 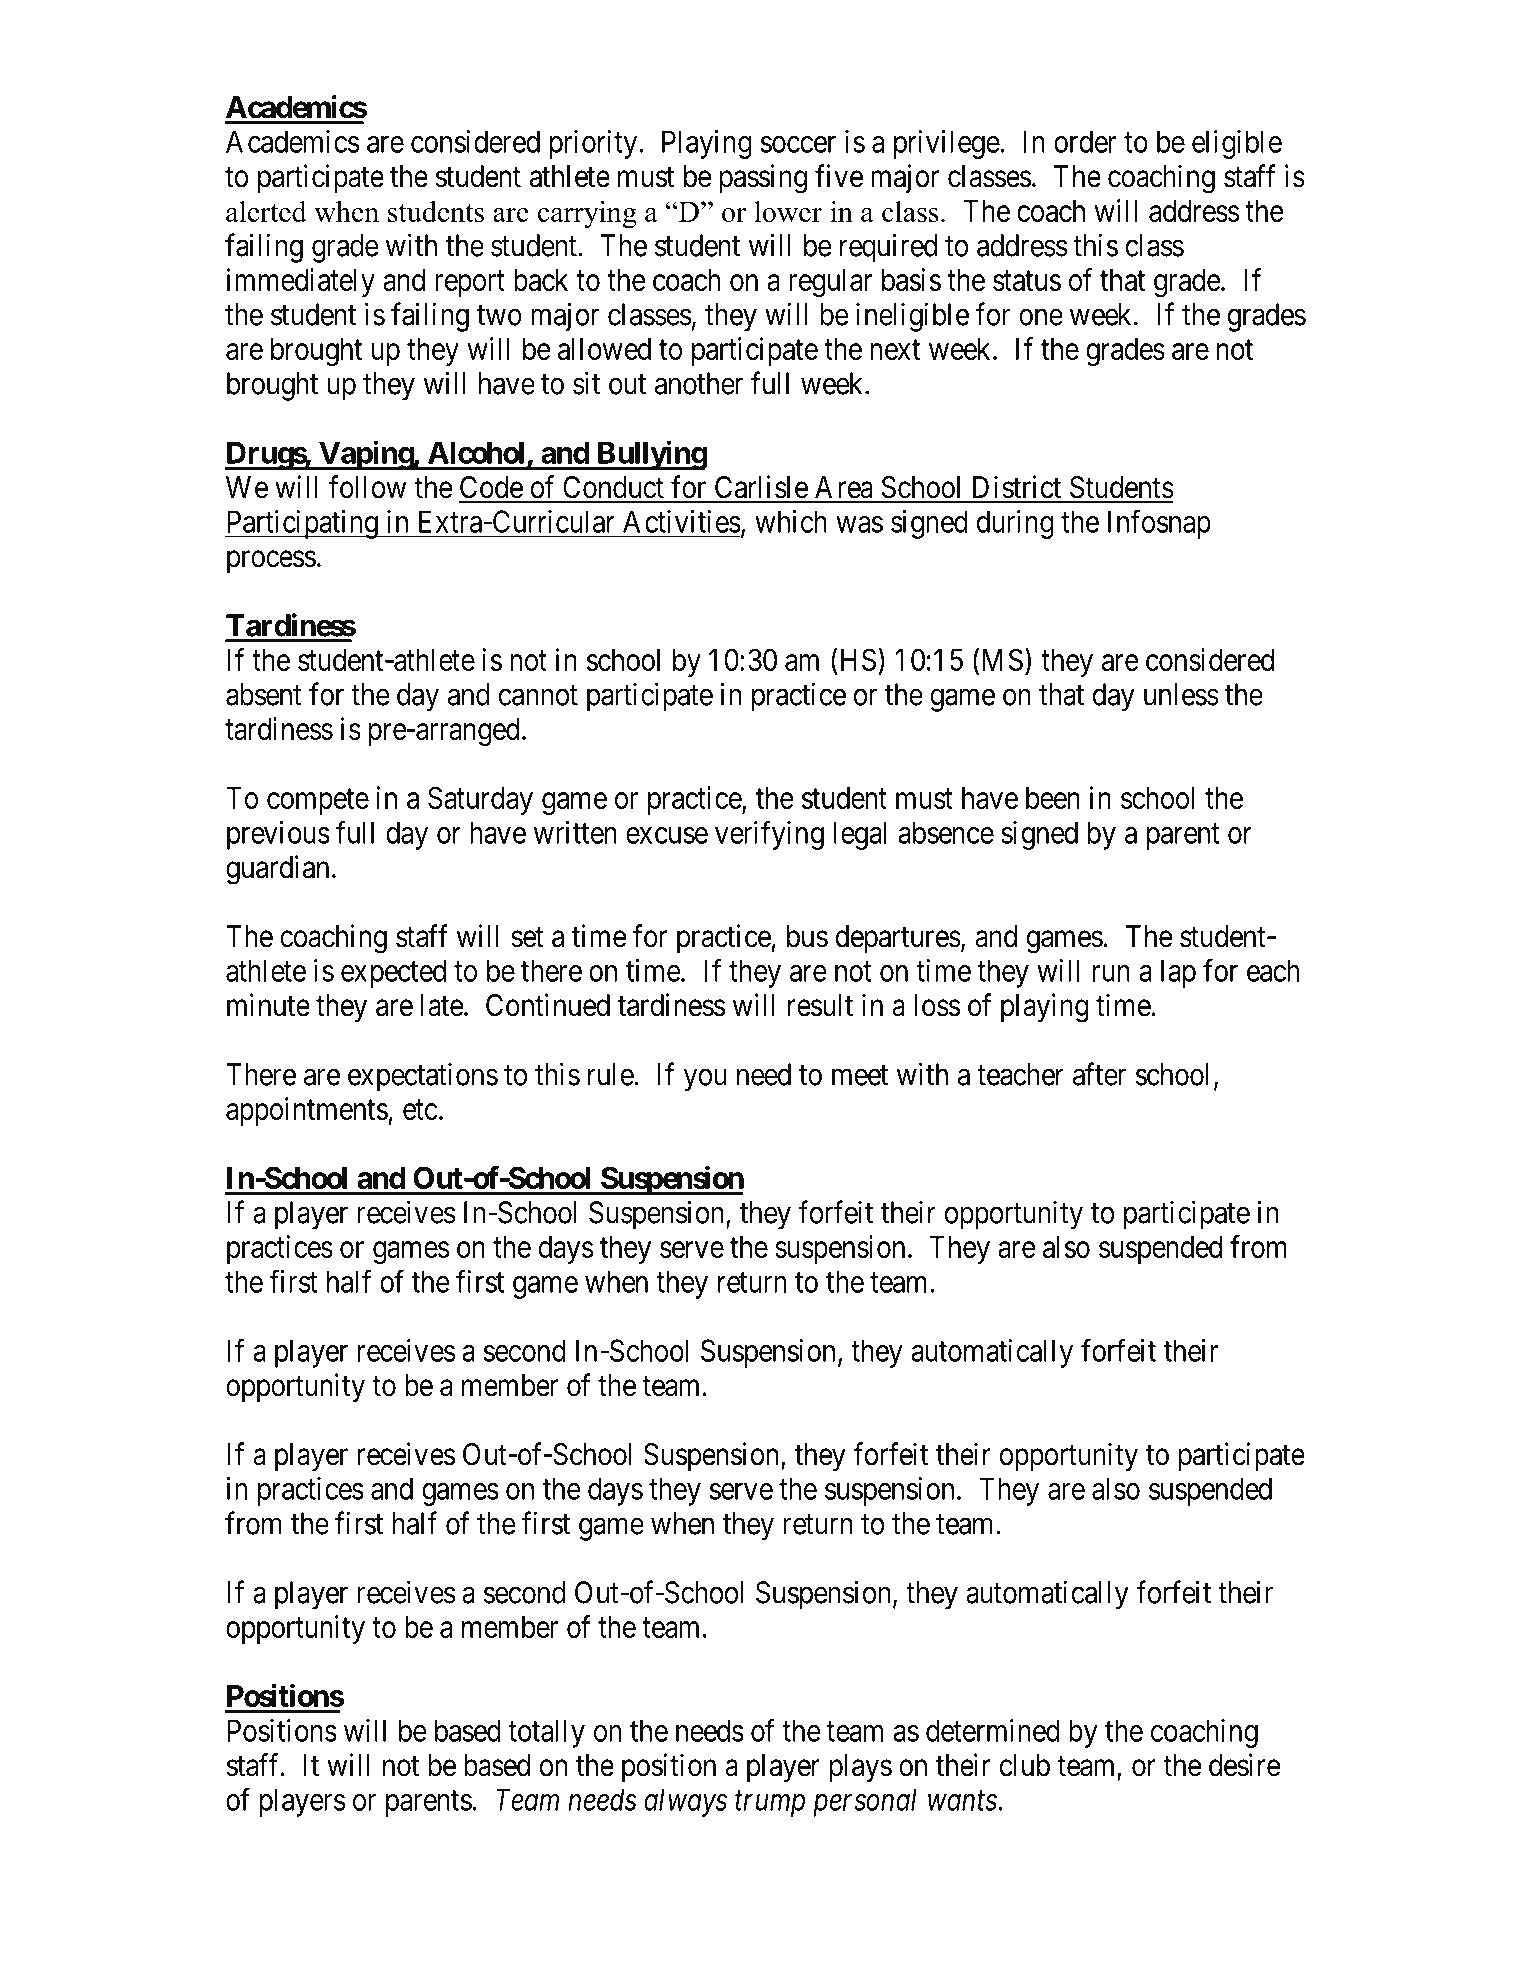 What do you see at coordinates (685, 1802) in the screenshot?
I see `always` at bounding box center [685, 1802].
